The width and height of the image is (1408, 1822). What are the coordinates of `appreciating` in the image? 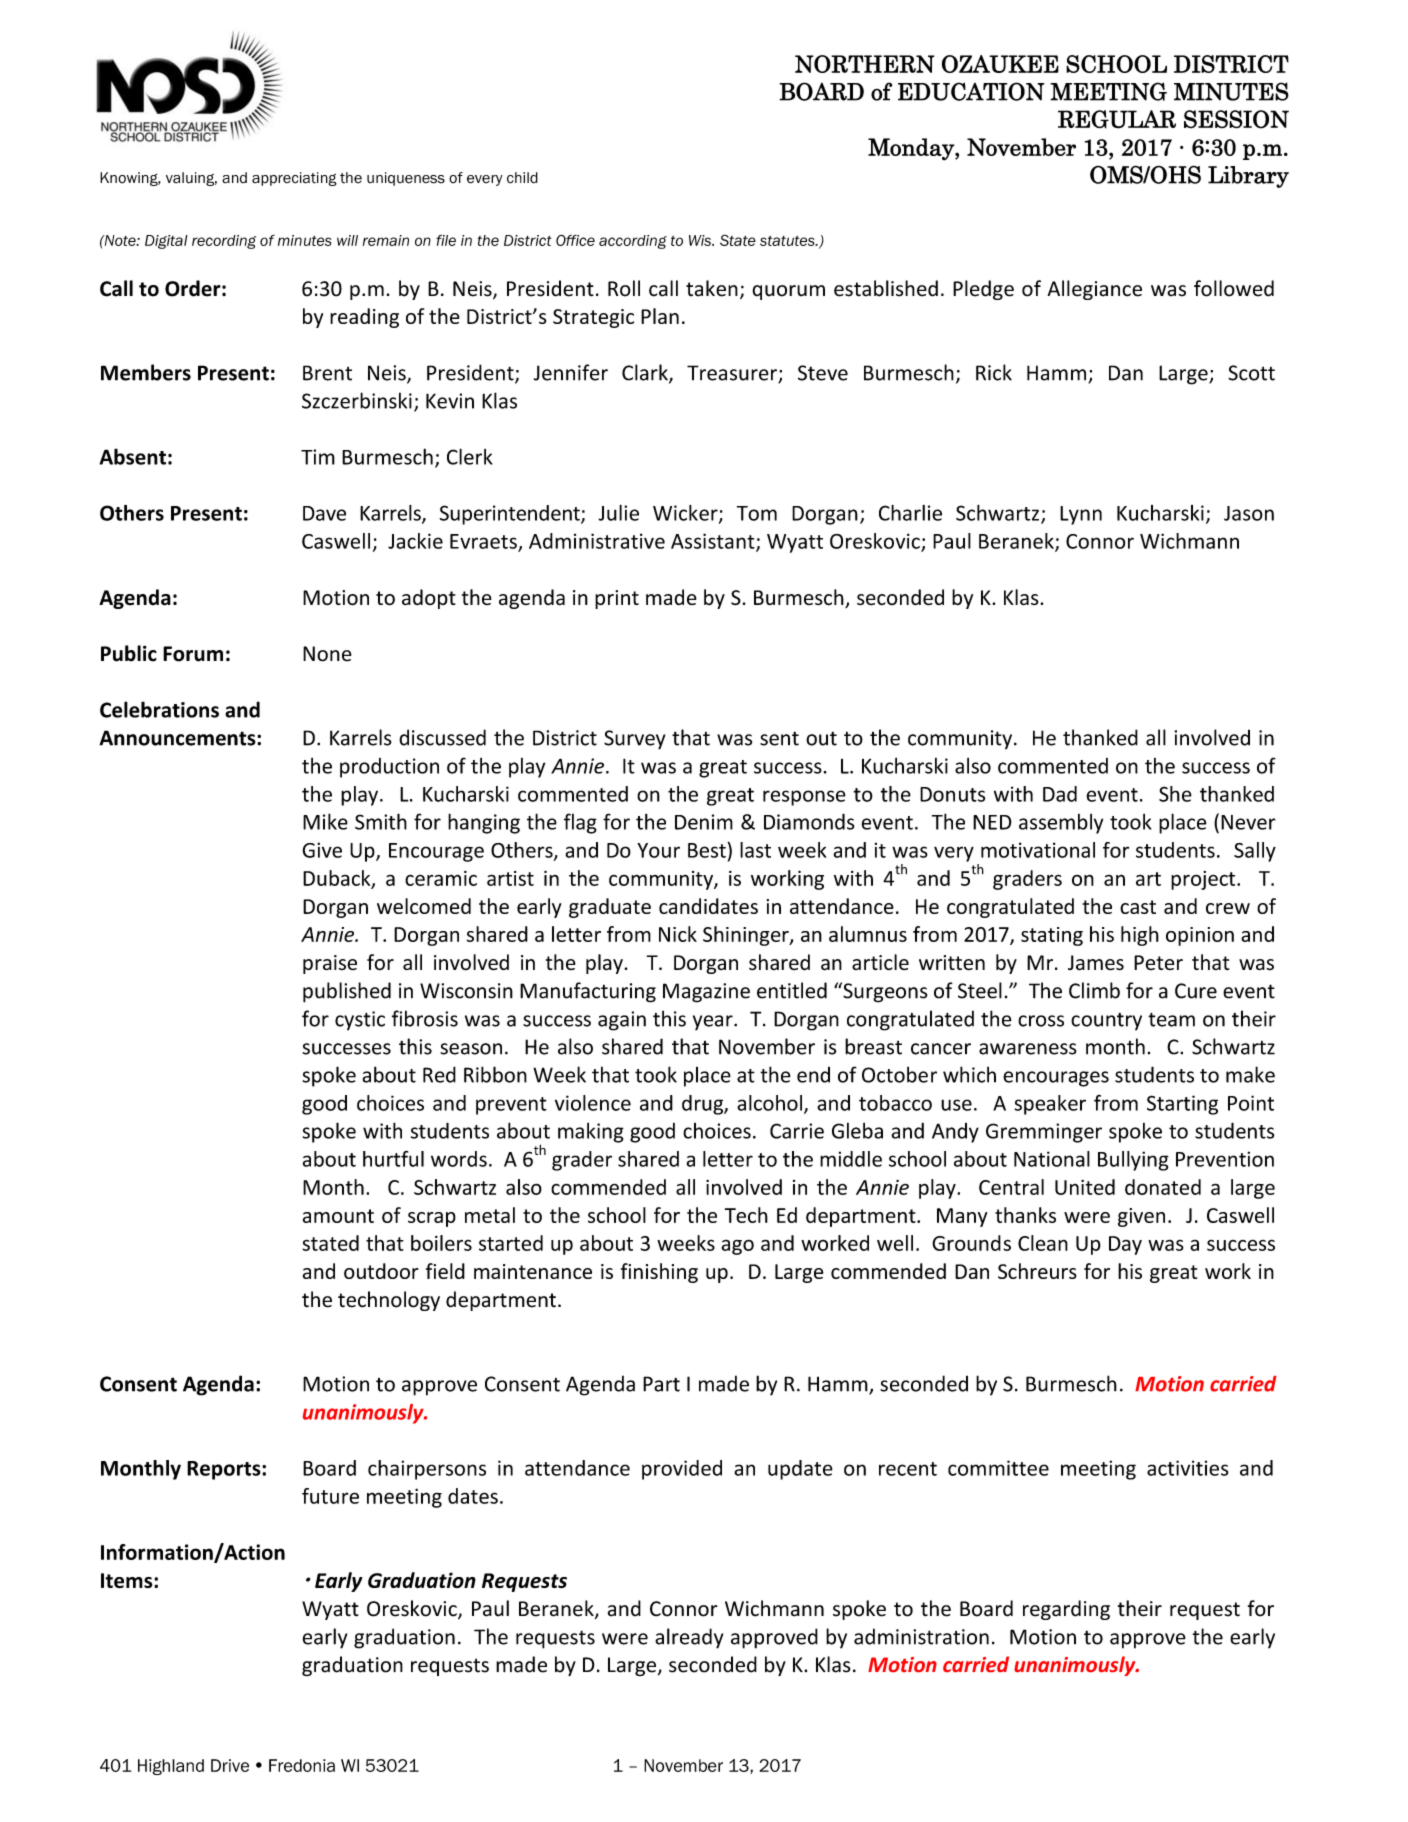 It's located at (294, 179).
